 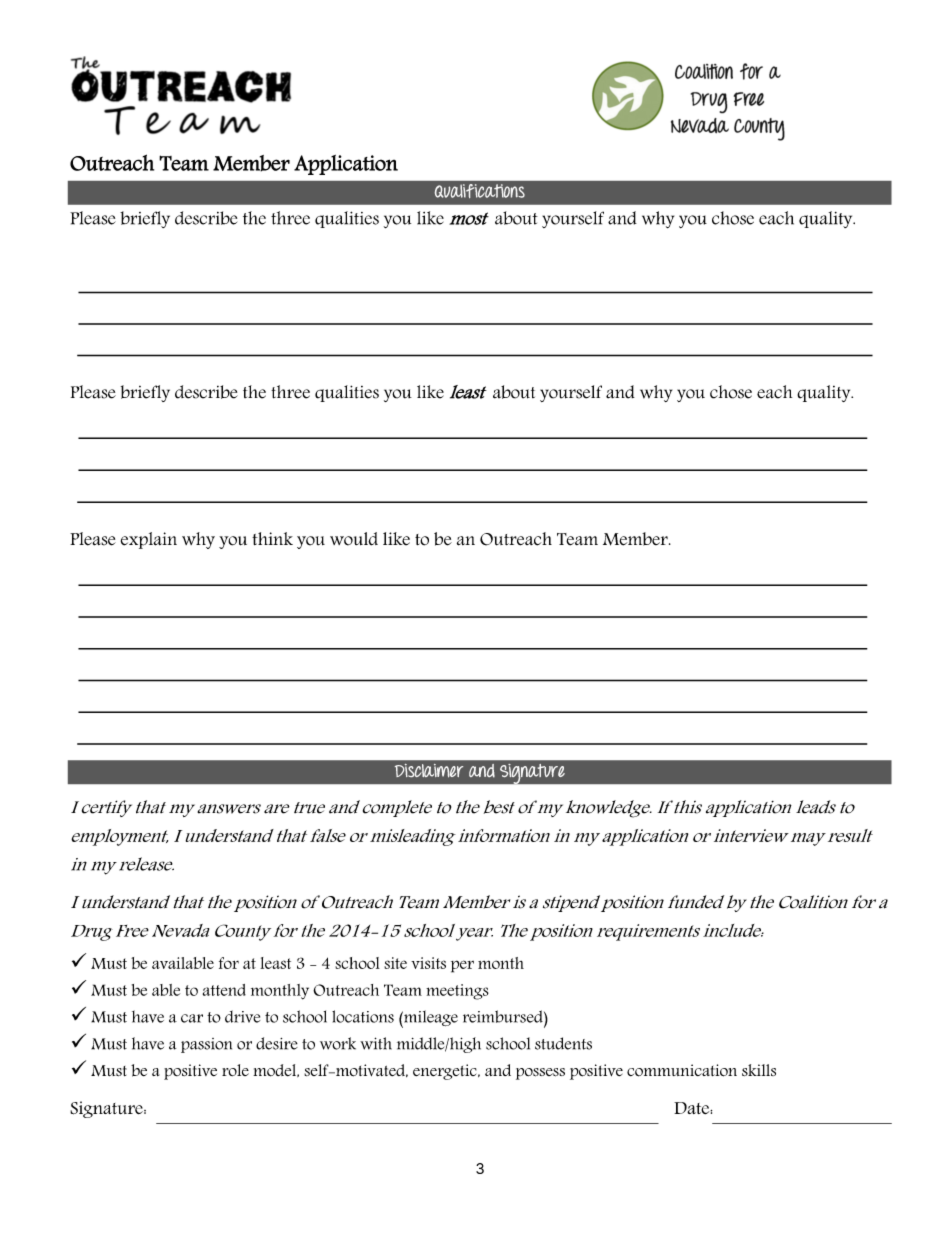 What do you see at coordinates (206, 1045) in the page?
I see `passion` at bounding box center [206, 1045].
